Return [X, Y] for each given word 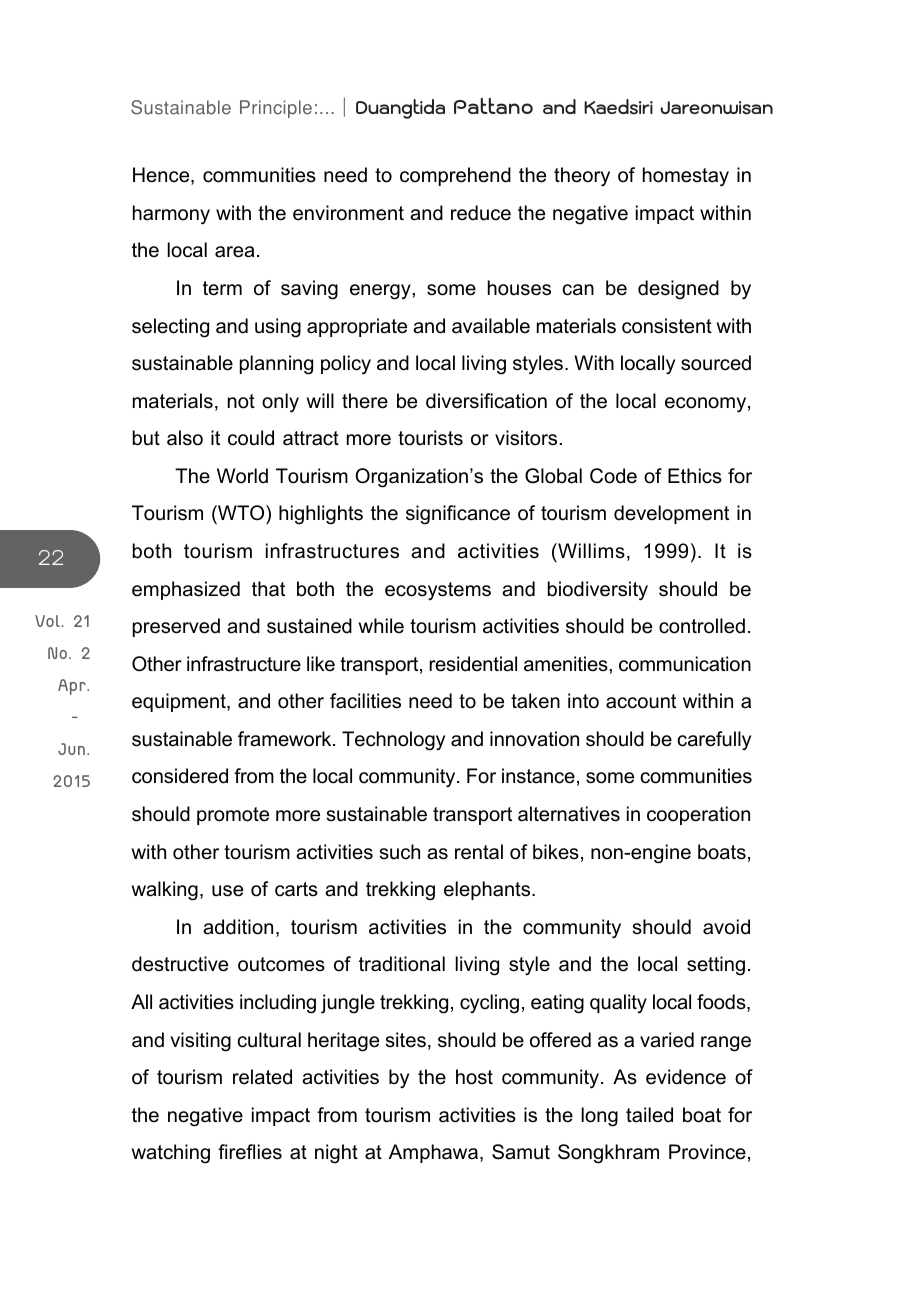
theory [582, 177]
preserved [176, 627]
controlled [702, 626]
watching [171, 1154]
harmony [171, 215]
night [336, 1154]
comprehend [455, 176]
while [381, 626]
